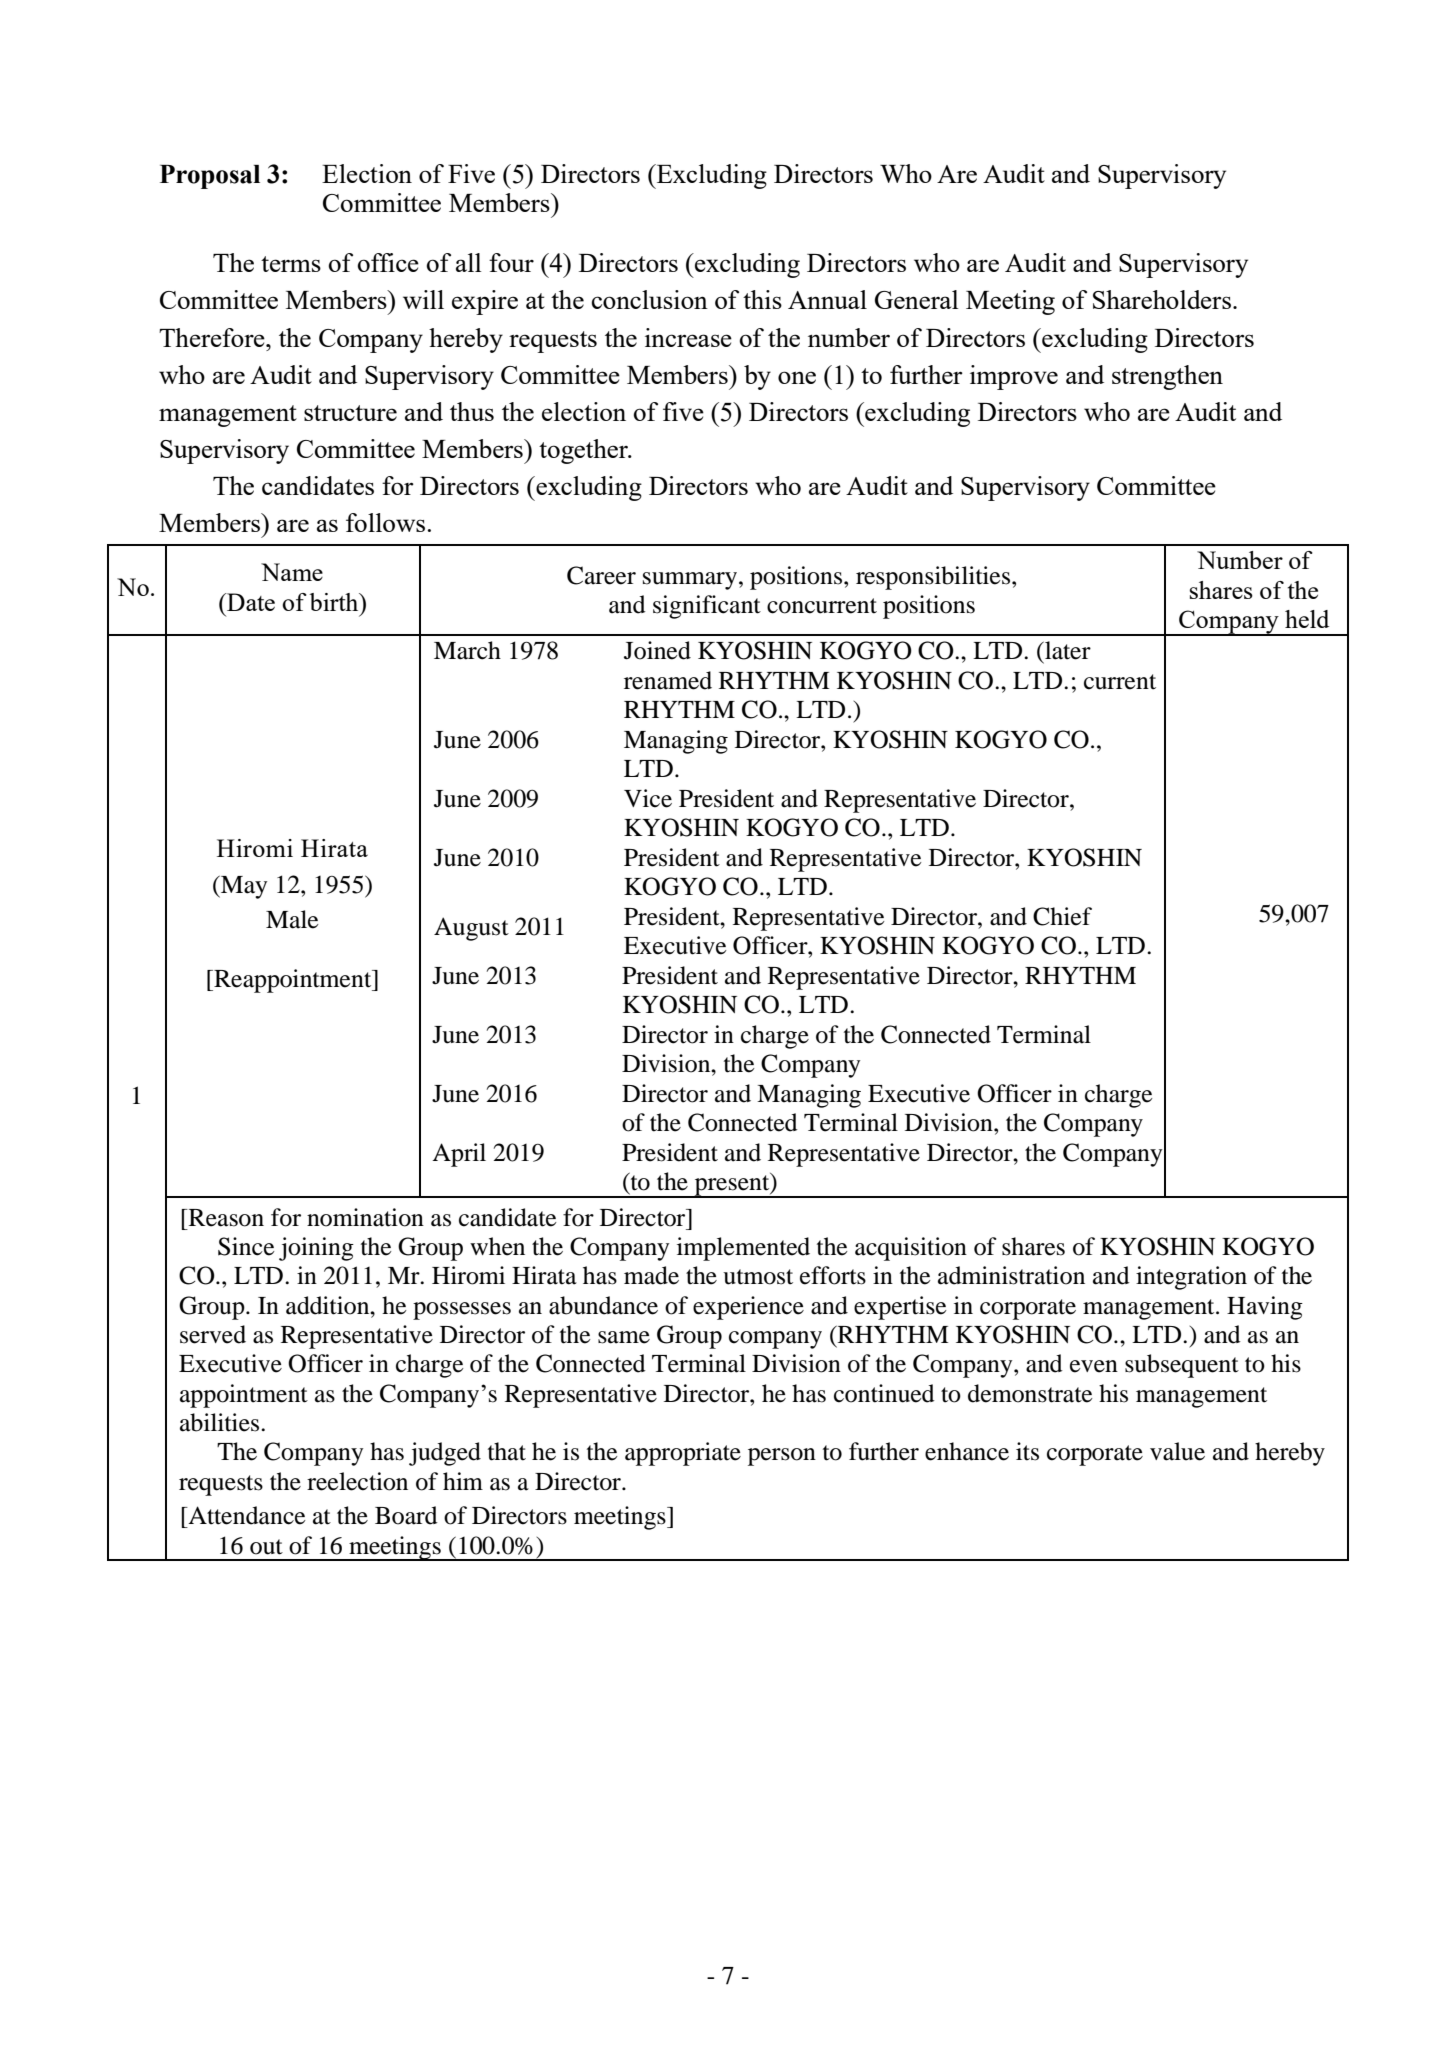 The image size is (1456, 2059). Describe the element at coordinates (385, 522) in the screenshot. I see `follows` at that location.
